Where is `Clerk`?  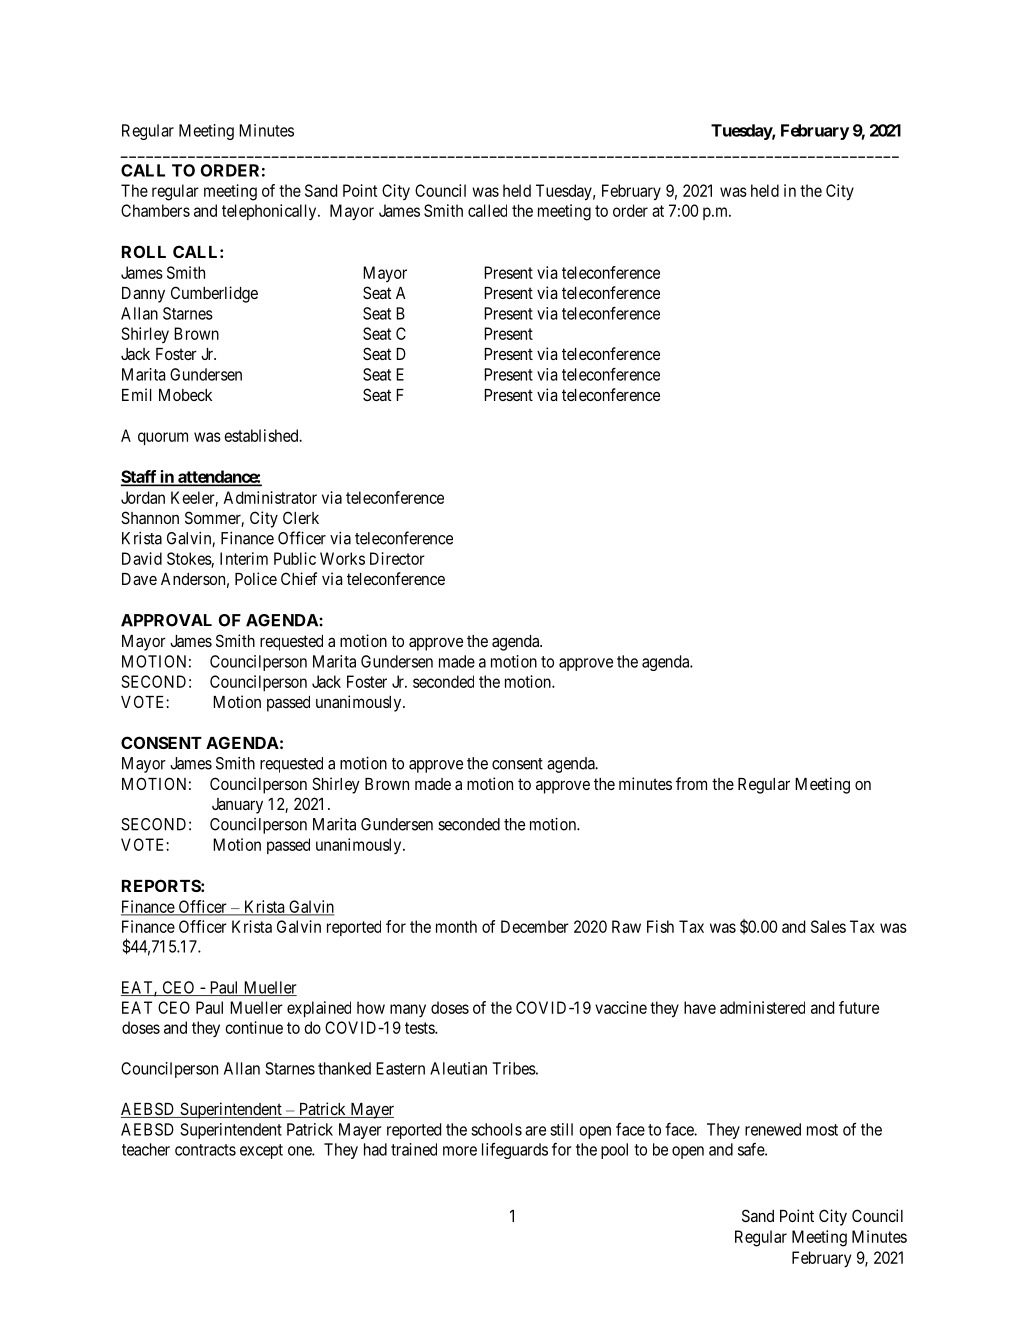
Clerk is located at coordinates (301, 517).
